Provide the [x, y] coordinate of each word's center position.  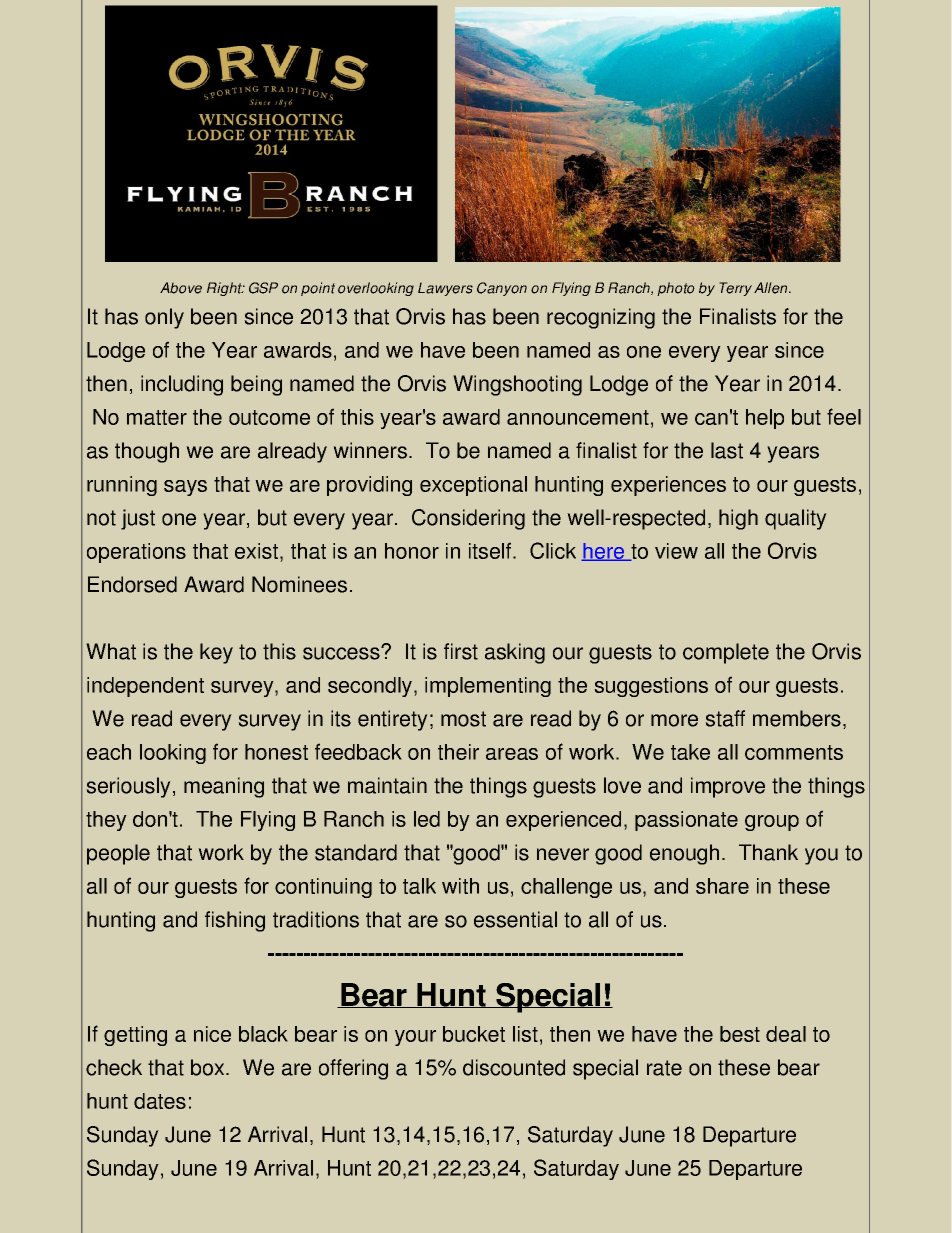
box [209, 1067]
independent [145, 687]
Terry [735, 289]
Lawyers [445, 289]
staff [725, 718]
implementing [488, 687]
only [164, 318]
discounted [514, 1067]
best [740, 1034]
